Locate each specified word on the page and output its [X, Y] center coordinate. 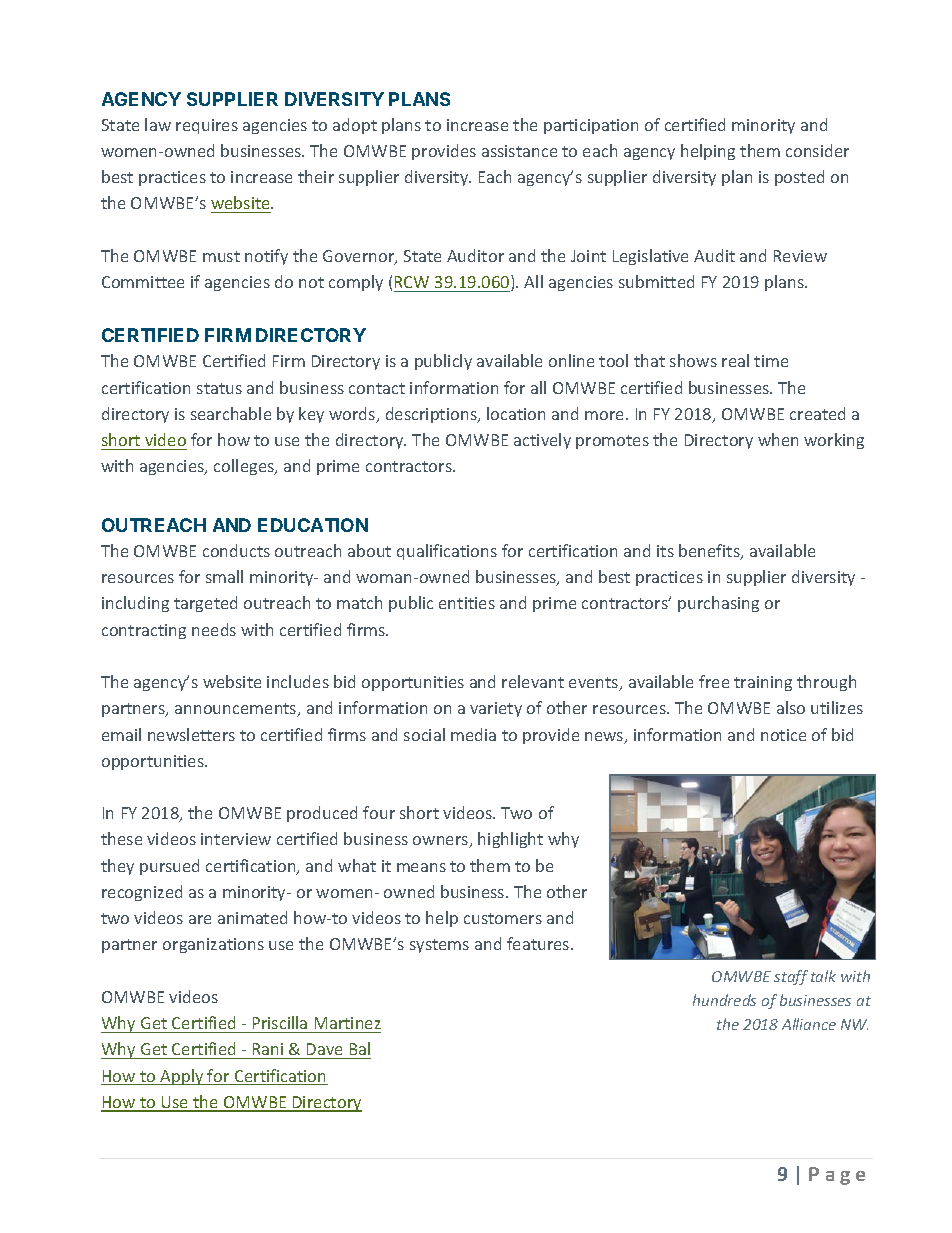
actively [542, 441]
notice [783, 735]
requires [207, 126]
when [778, 439]
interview [236, 839]
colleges [245, 467]
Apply [182, 1077]
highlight [510, 840]
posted [799, 178]
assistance [519, 151]
